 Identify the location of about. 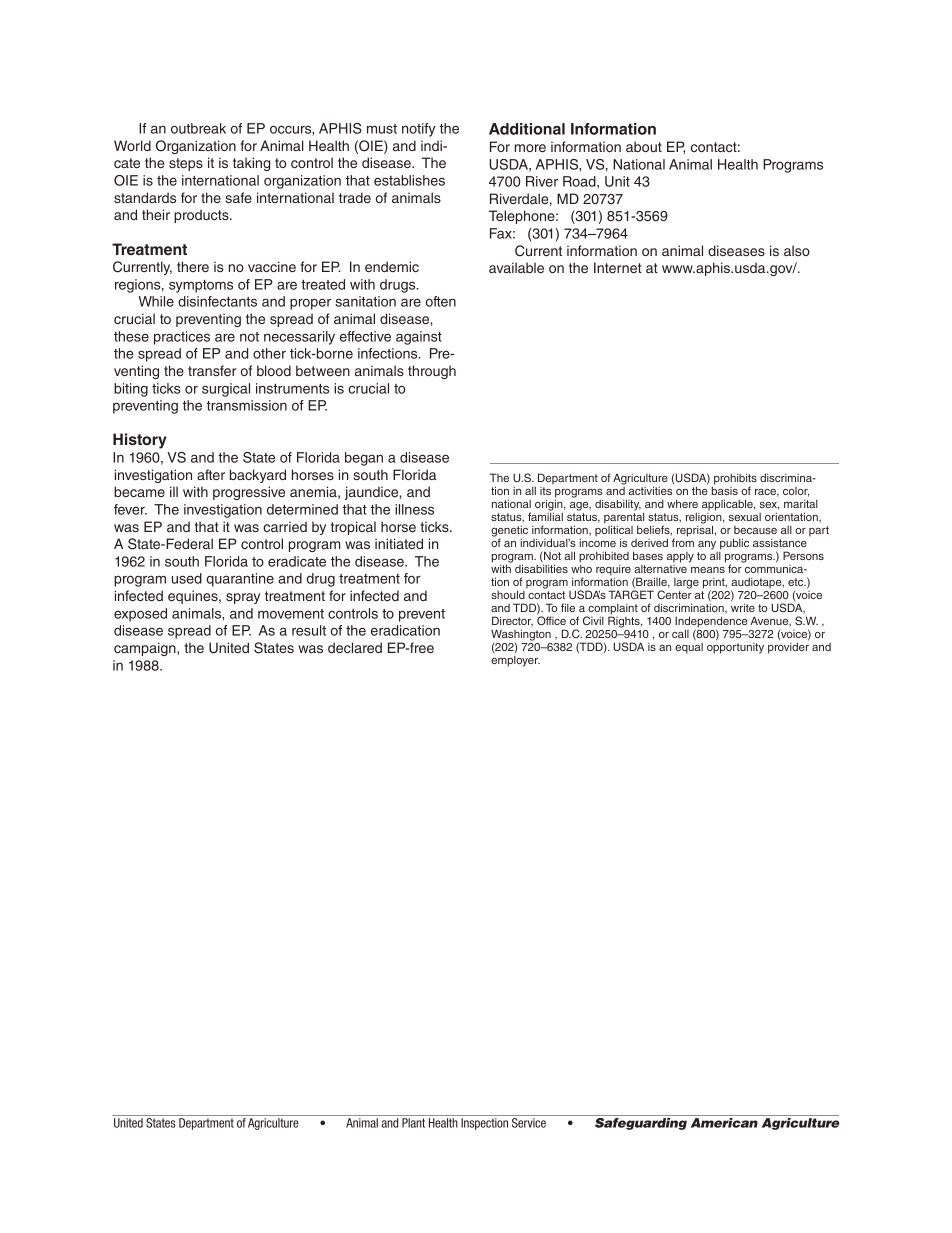
(644, 146).
